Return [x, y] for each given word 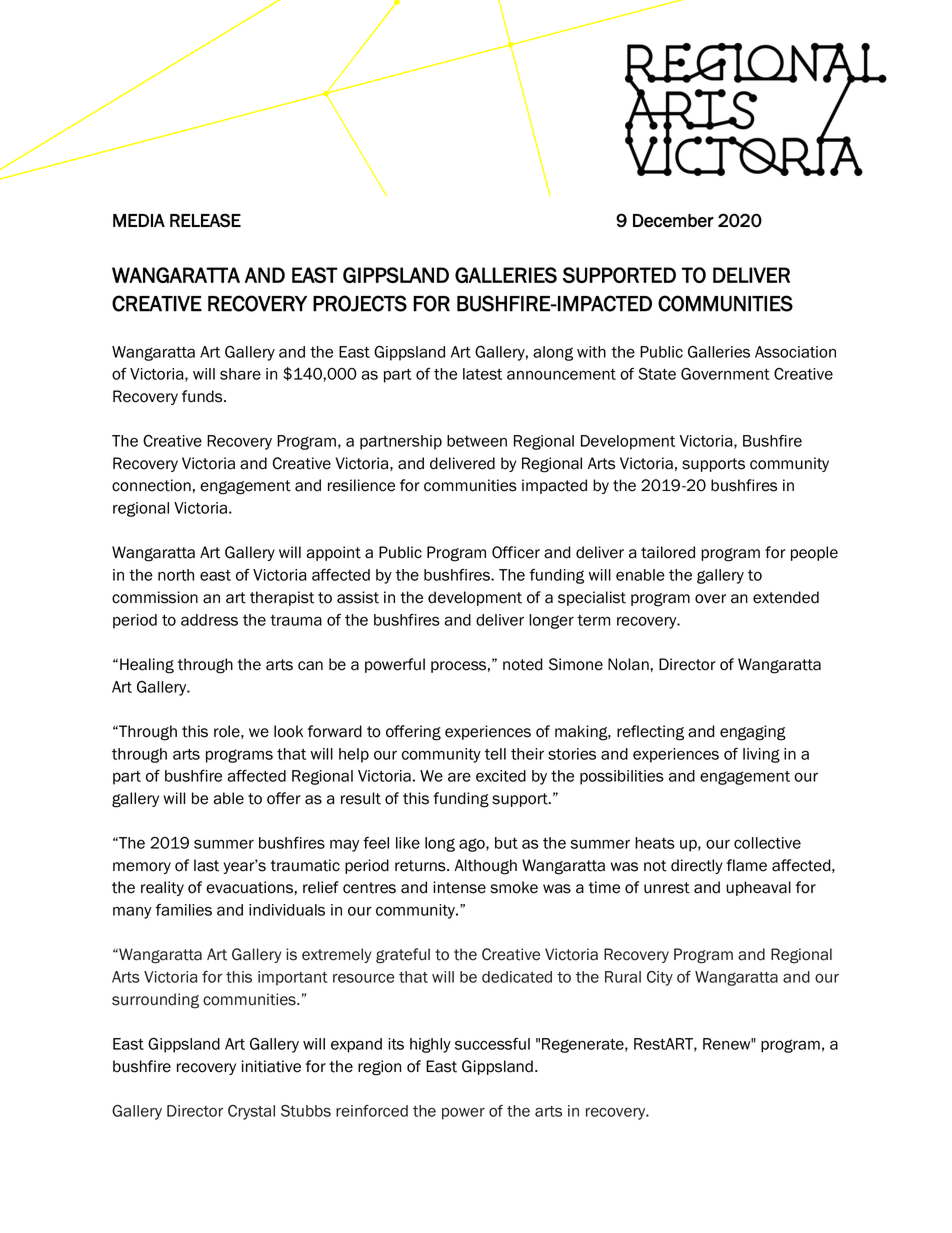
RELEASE [205, 220]
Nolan [628, 664]
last [206, 865]
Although [485, 867]
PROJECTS [360, 303]
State [657, 374]
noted [523, 664]
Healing [147, 666]
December [673, 221]
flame [746, 865]
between [477, 441]
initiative [271, 1066]
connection [151, 485]
